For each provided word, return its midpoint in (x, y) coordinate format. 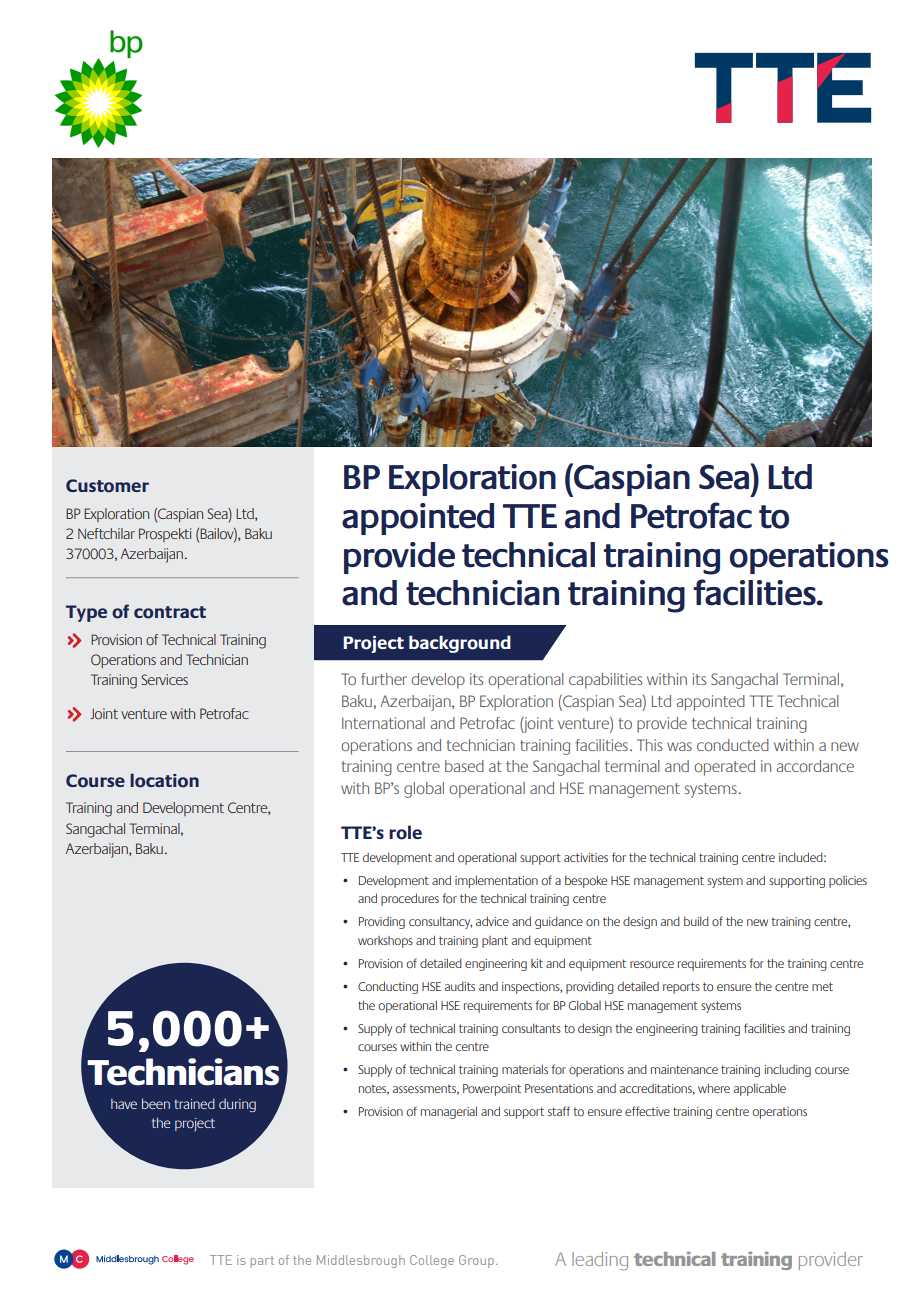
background (460, 644)
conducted (733, 745)
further (384, 679)
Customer (107, 486)
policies (848, 882)
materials (525, 1069)
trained (194, 1103)
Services (164, 679)
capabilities (605, 681)
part (262, 1262)
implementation (496, 881)
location (164, 780)
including (788, 1070)
